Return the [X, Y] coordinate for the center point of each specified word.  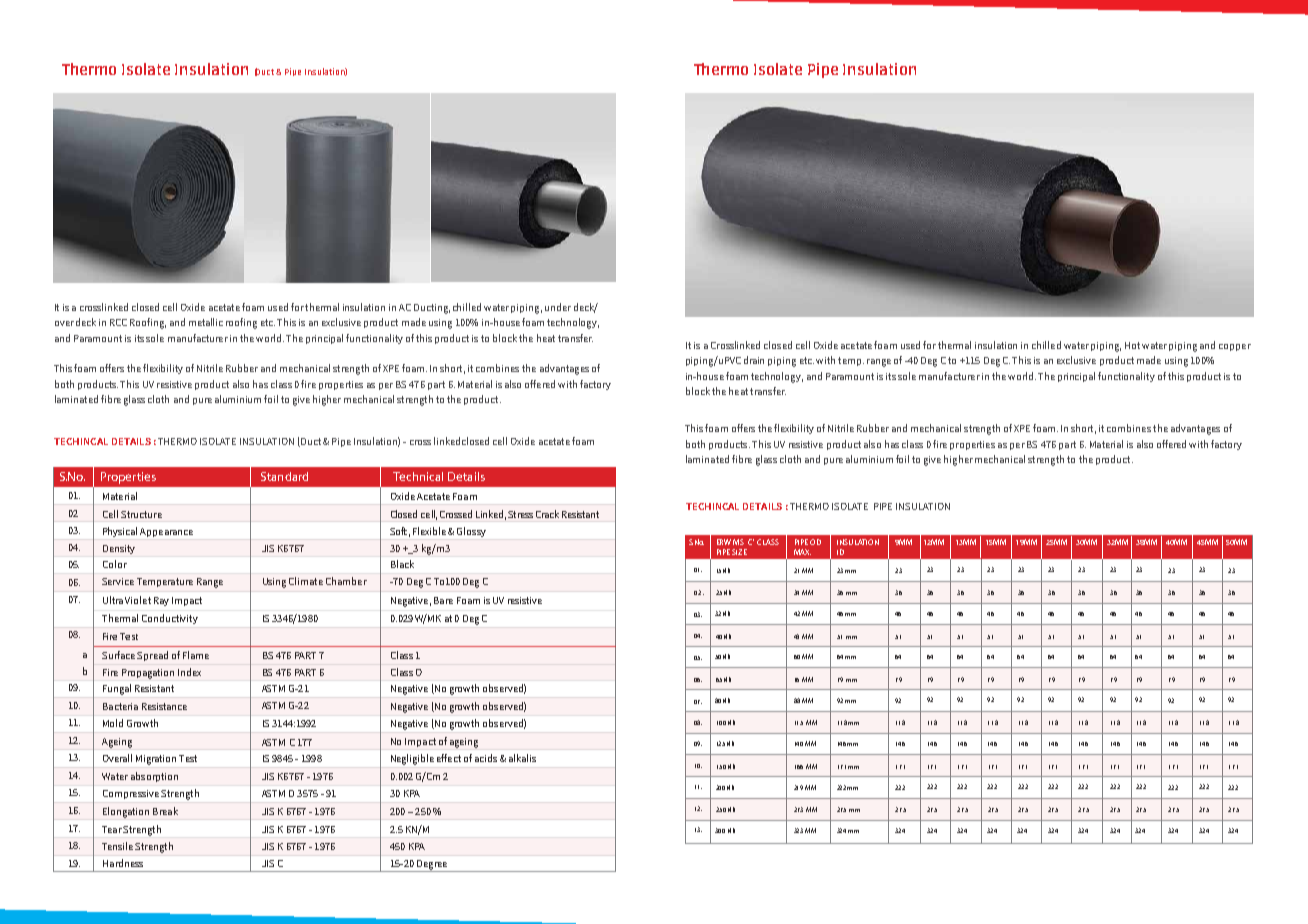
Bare [443, 600]
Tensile [117, 846]
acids [486, 758]
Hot [1132, 345]
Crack [547, 514]
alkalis [522, 758]
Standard [284, 476]
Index [189, 672]
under [558, 307]
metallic [206, 322]
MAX [802, 552]
